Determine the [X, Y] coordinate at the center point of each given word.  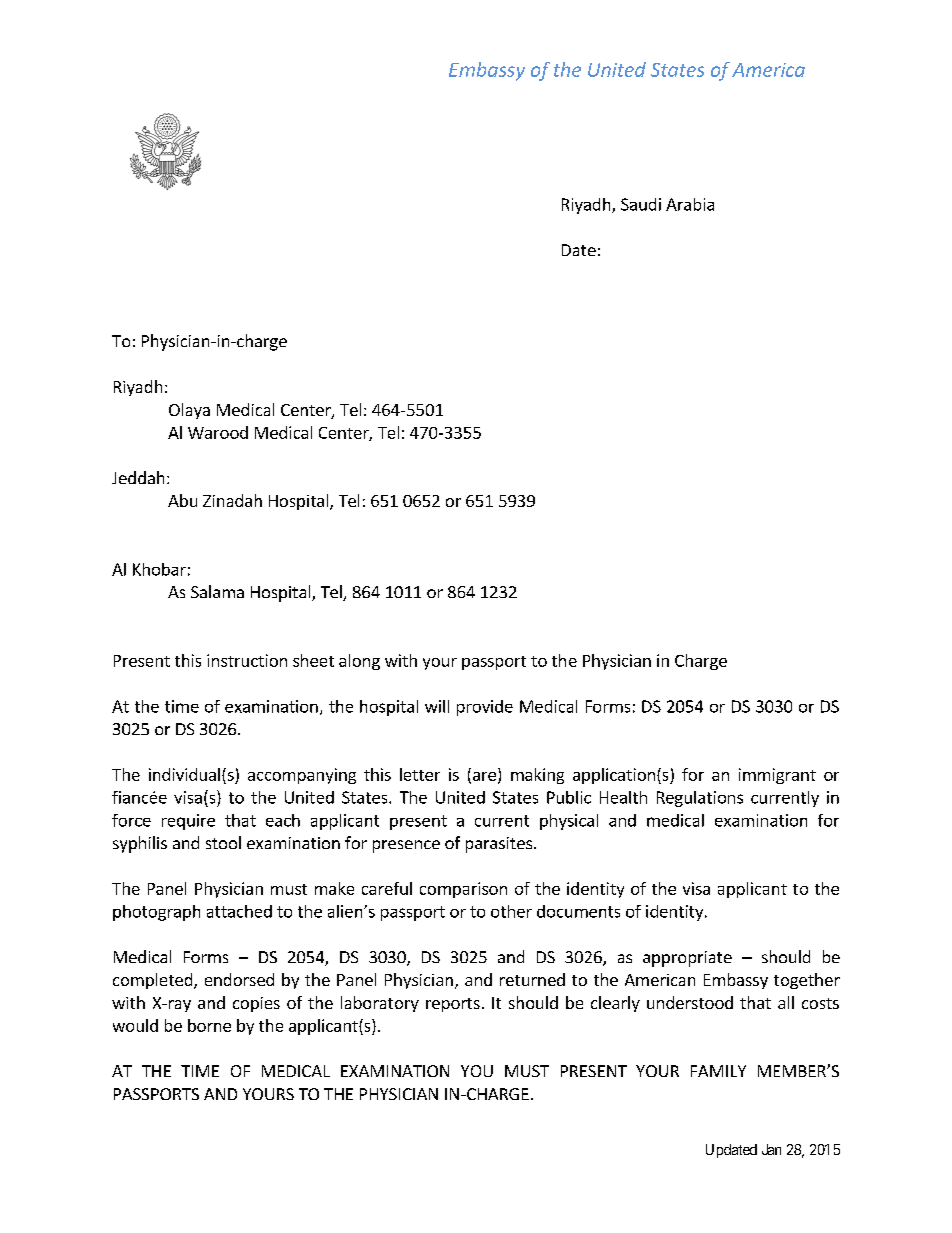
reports [453, 1005]
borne [209, 1025]
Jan [771, 1149]
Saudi [641, 204]
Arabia [690, 204]
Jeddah [138, 477]
